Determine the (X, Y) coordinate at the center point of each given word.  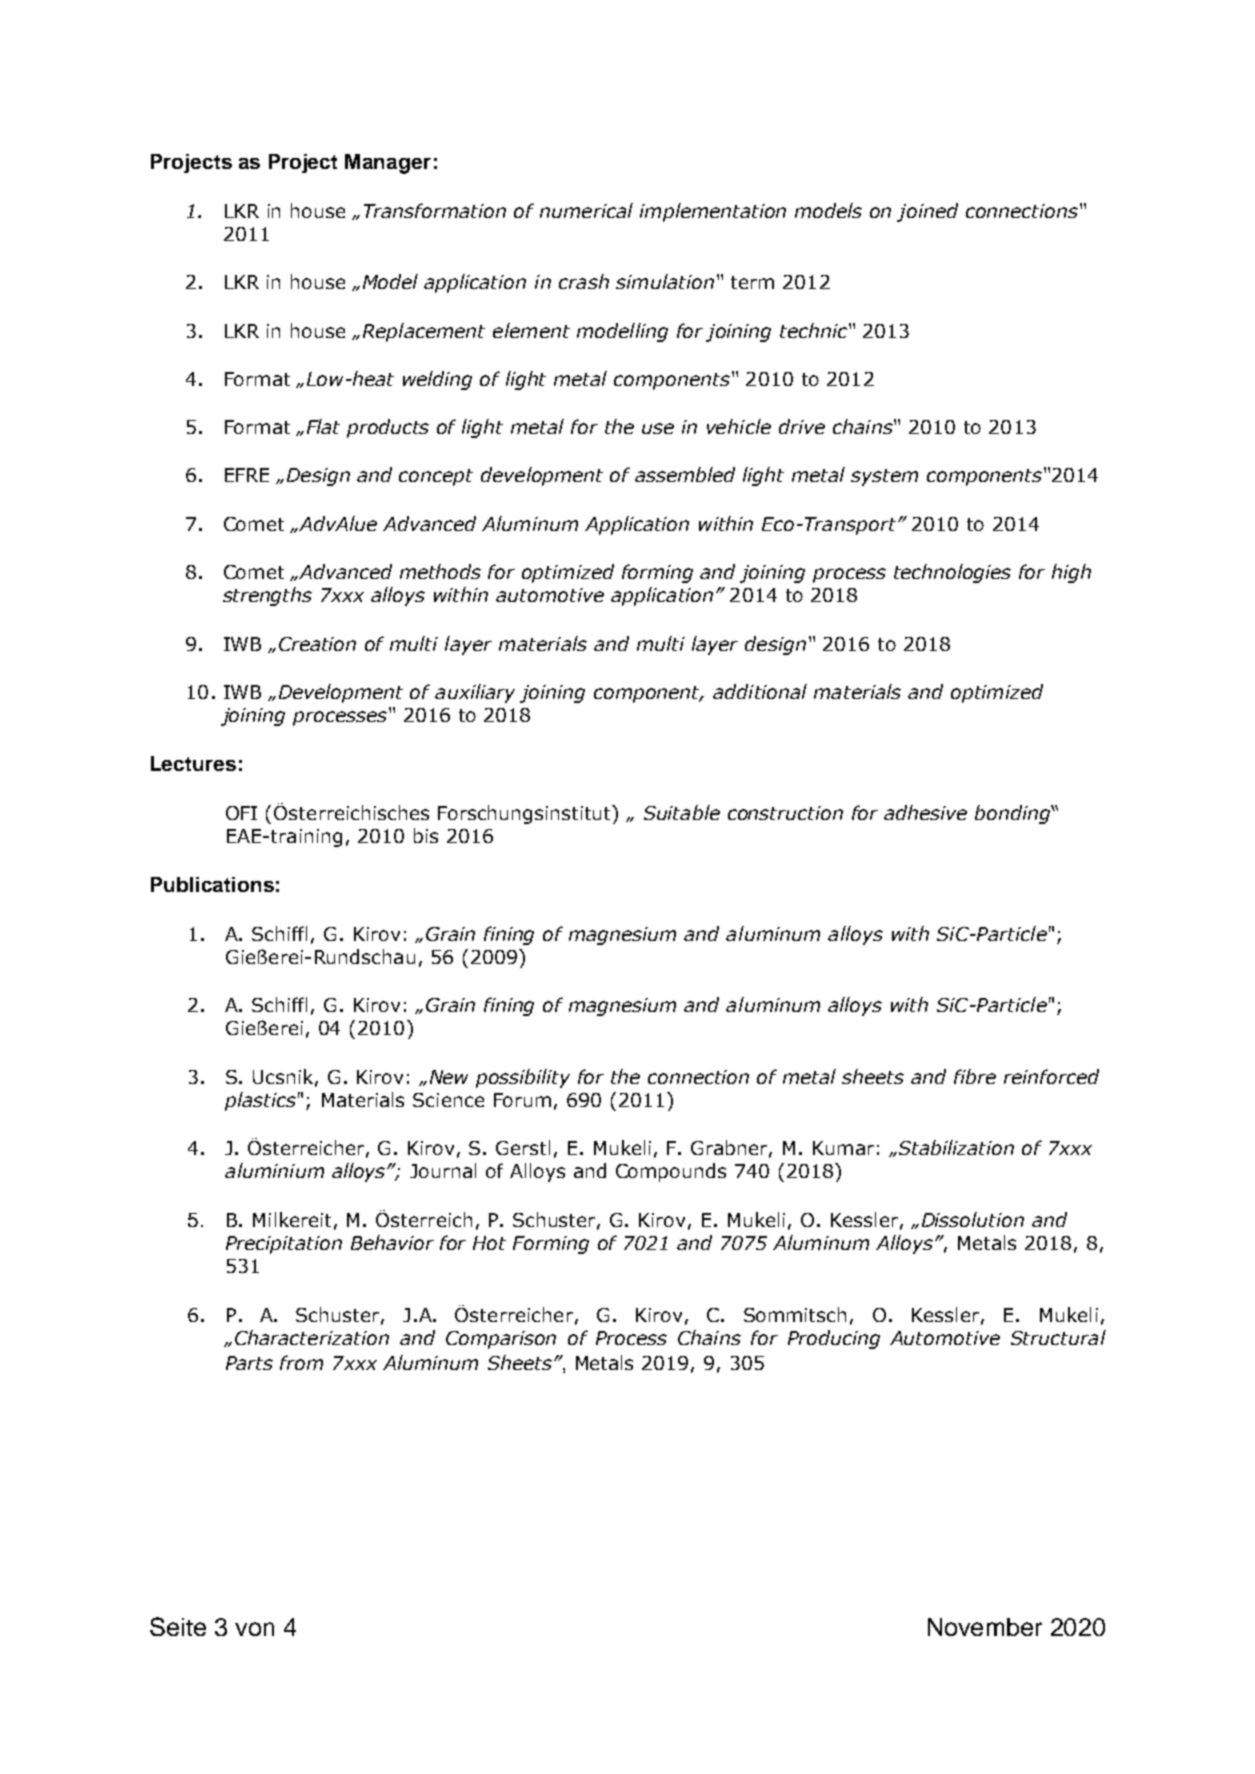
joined (927, 212)
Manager (388, 164)
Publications (212, 884)
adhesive (925, 812)
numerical (586, 210)
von (254, 1629)
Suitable (682, 812)
